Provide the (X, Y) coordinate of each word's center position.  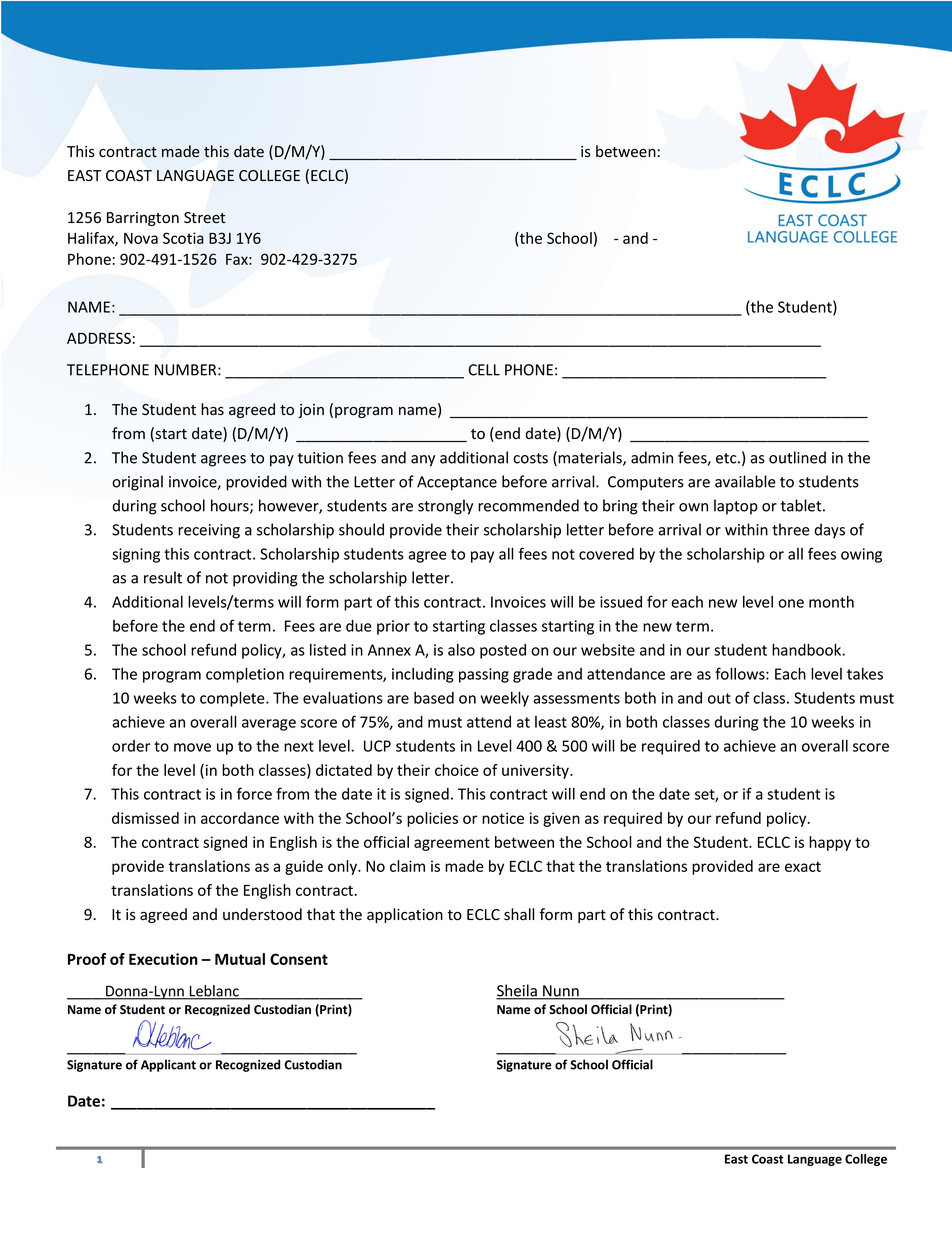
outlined (797, 457)
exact (803, 866)
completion (245, 675)
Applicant (168, 1065)
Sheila (517, 991)
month (831, 602)
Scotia (183, 238)
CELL (484, 370)
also (461, 650)
